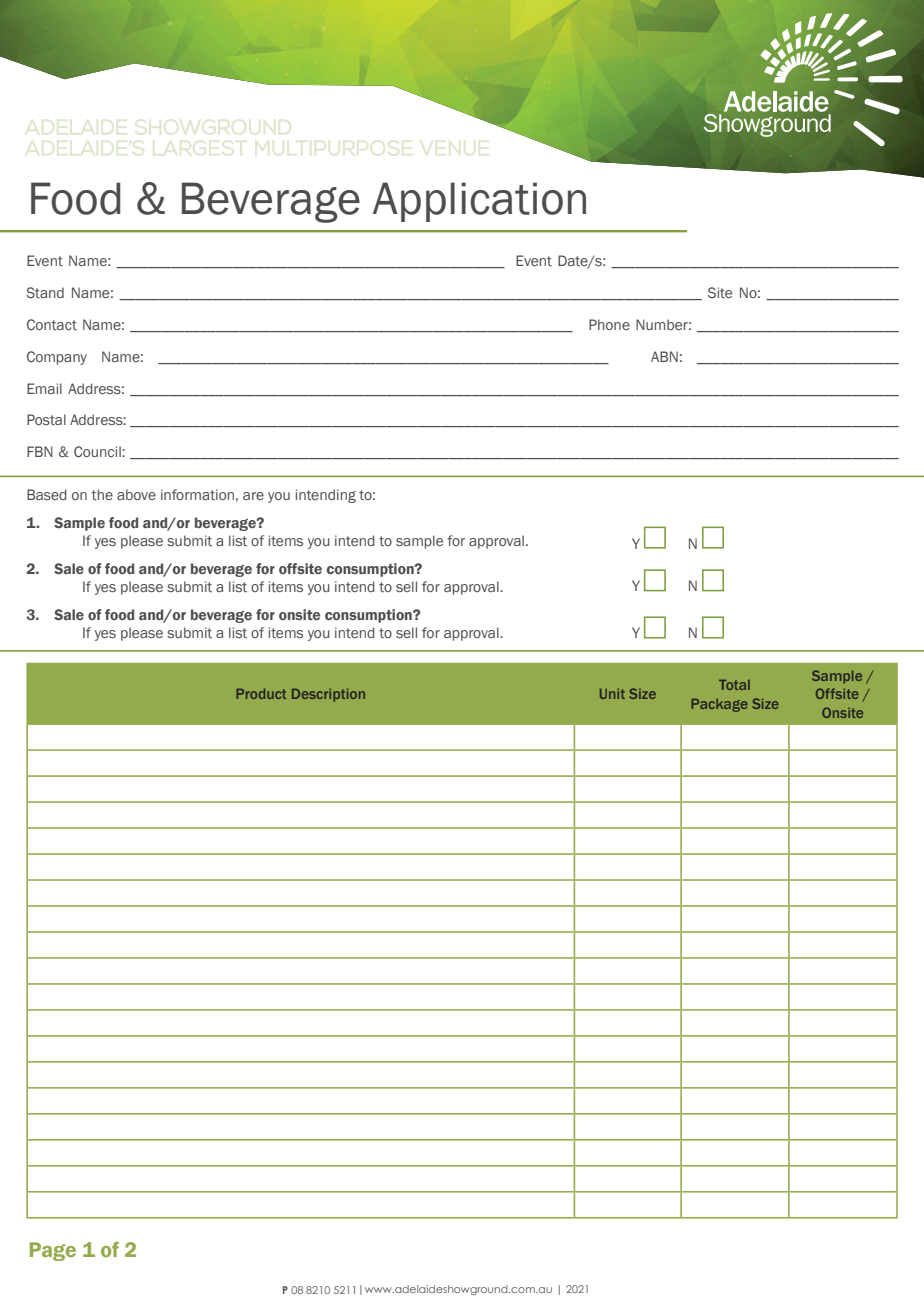 Image resolution: width=924 pixels, height=1308 pixels. I want to click on Package, so click(719, 705).
